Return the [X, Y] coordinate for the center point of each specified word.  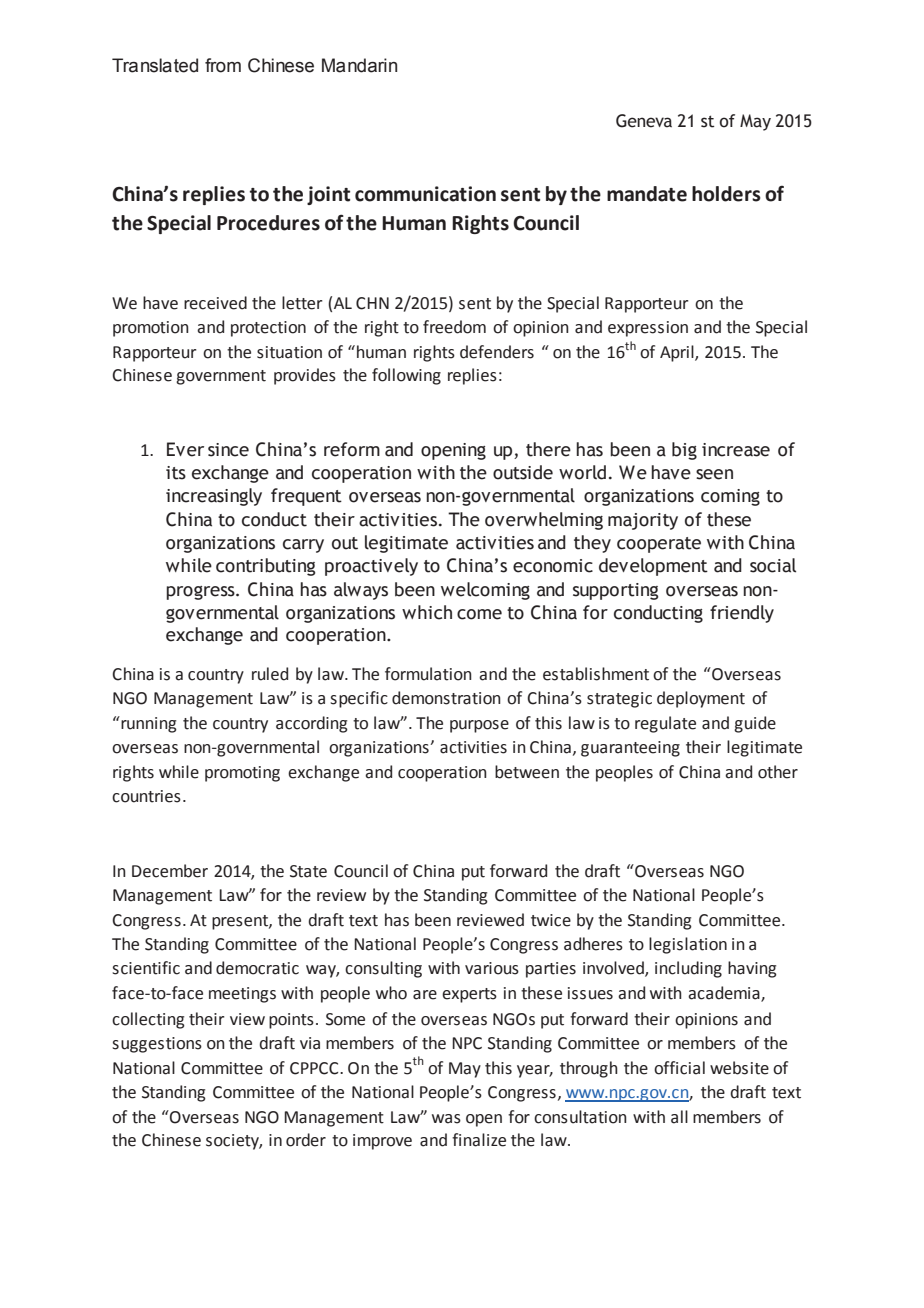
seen [714, 474]
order [306, 1140]
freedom [454, 327]
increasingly [214, 497]
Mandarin [359, 65]
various [492, 968]
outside [523, 472]
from [223, 65]
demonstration [446, 698]
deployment [701, 699]
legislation [688, 945]
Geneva [644, 121]
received [215, 303]
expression [648, 329]
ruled [270, 674]
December [170, 871]
